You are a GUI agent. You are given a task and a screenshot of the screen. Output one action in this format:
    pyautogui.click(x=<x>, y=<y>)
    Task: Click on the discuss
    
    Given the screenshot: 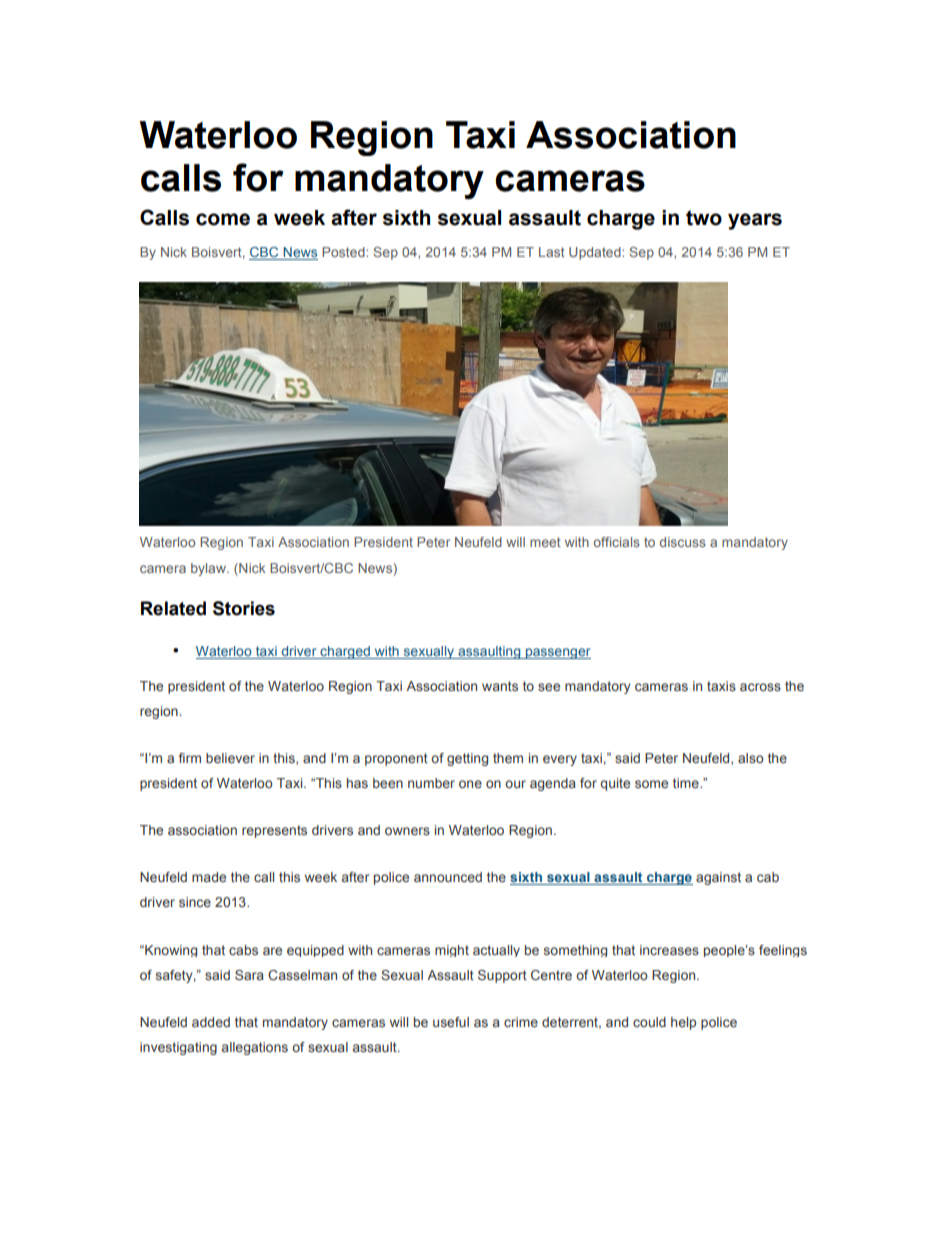 What is the action you would take?
    pyautogui.click(x=683, y=542)
